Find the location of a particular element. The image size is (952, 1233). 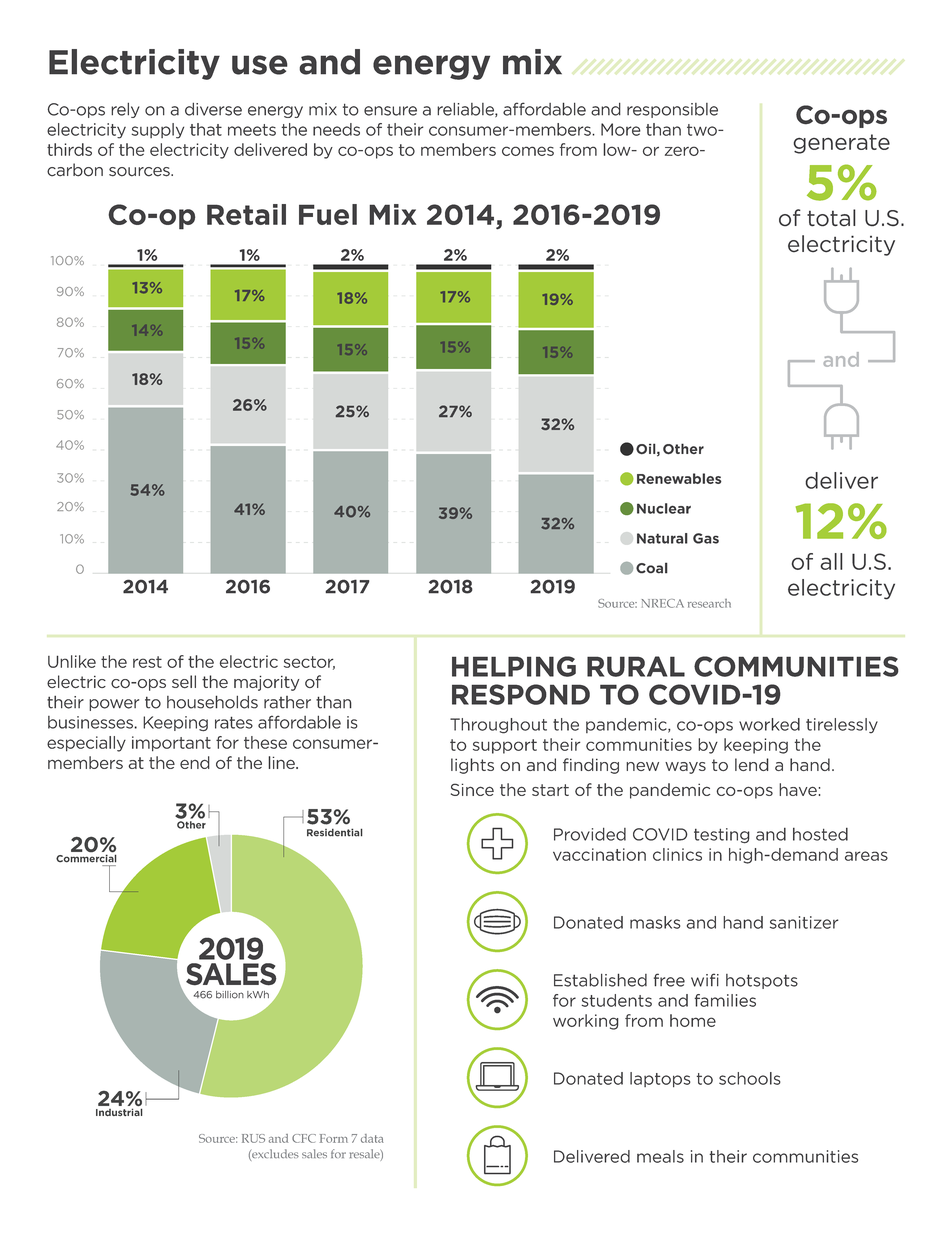

Residential is located at coordinates (334, 832).
